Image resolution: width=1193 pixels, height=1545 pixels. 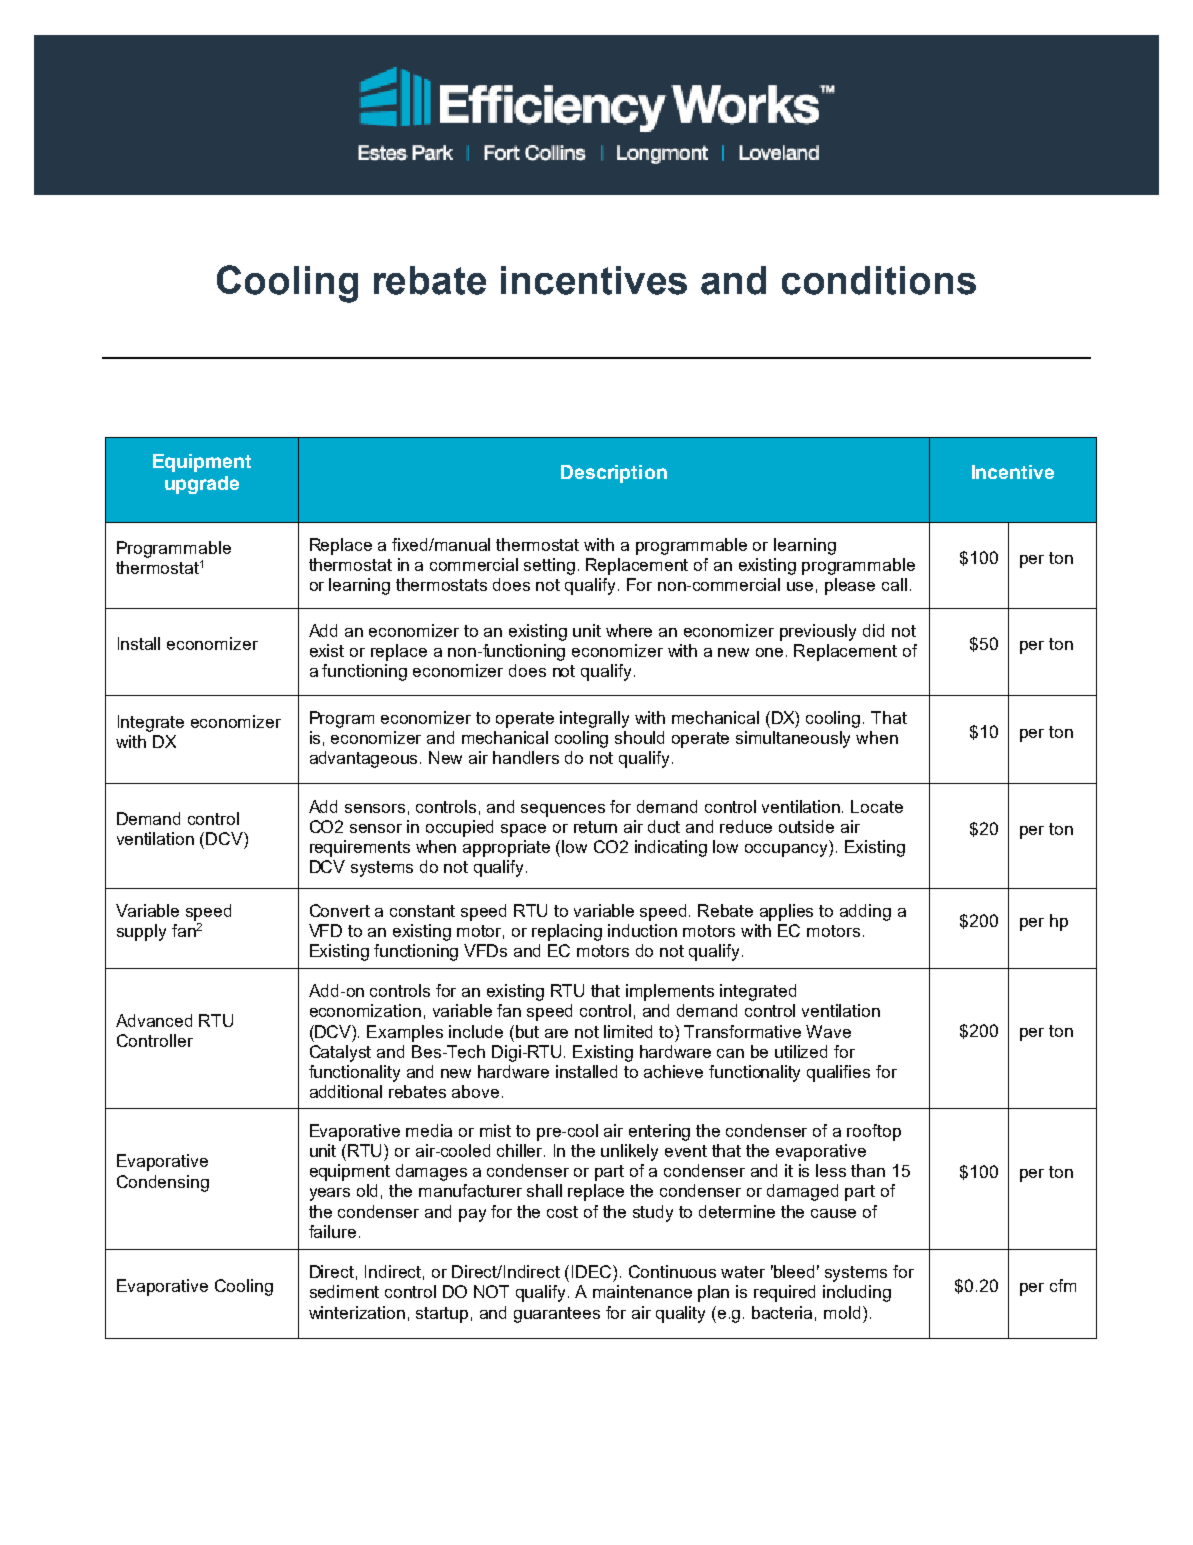 What do you see at coordinates (879, 280) in the image?
I see `conditions` at bounding box center [879, 280].
